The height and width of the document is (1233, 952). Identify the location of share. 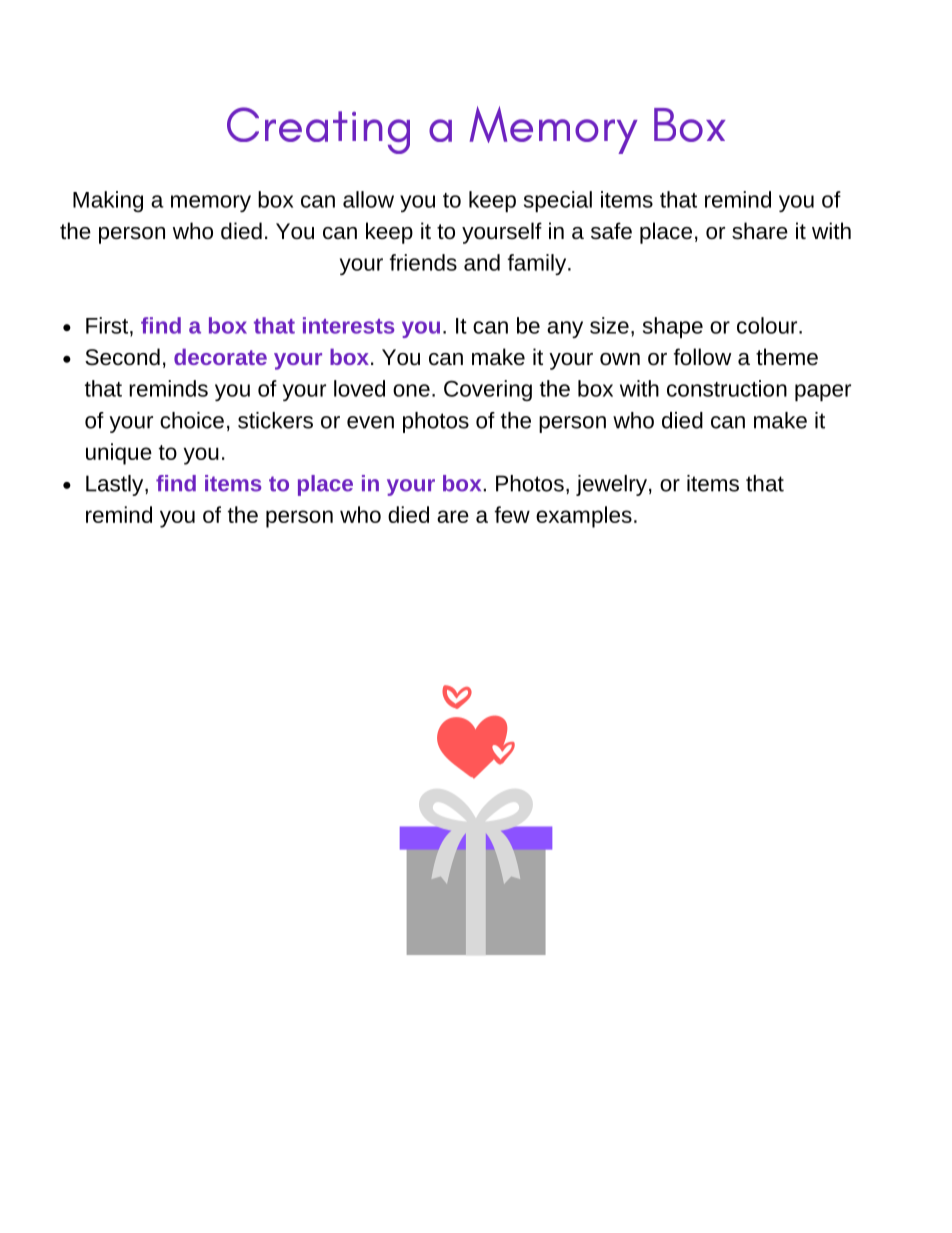
(760, 231).
